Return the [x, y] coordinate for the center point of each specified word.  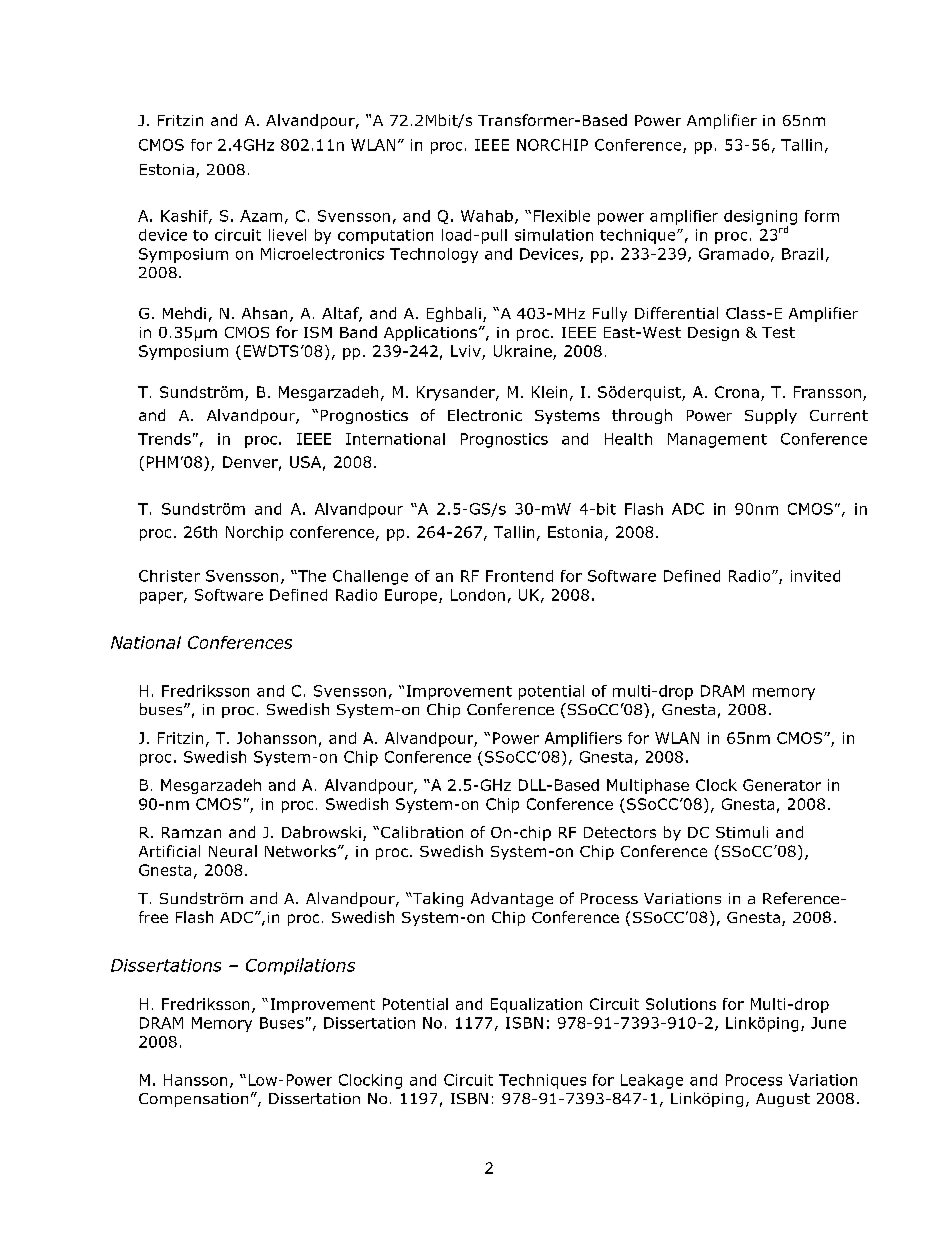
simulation [554, 235]
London [478, 595]
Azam [261, 216]
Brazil [802, 254]
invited [815, 576]
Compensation [193, 1100]
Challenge [370, 577]
